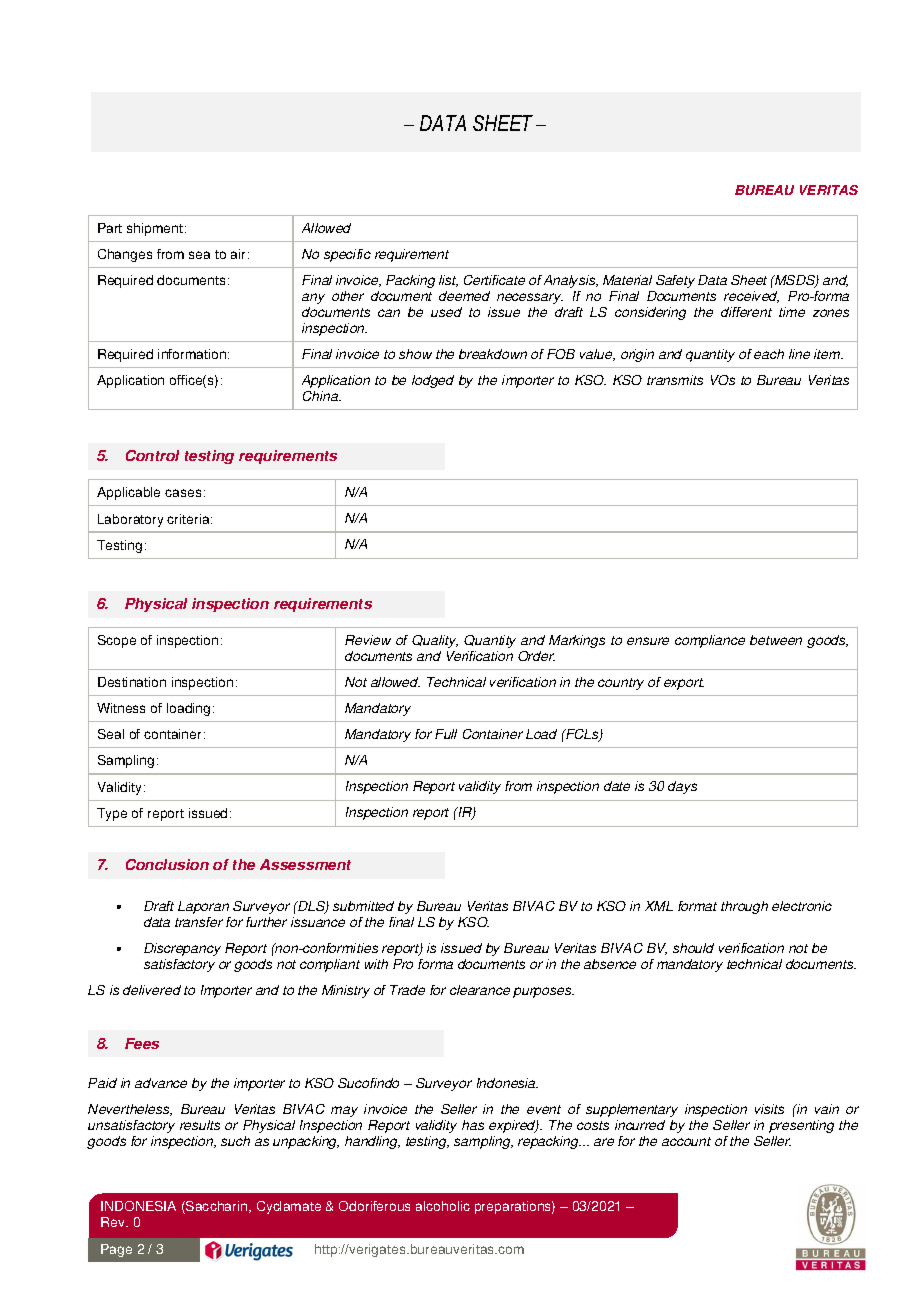 The image size is (924, 1308). Describe the element at coordinates (751, 297) in the screenshot. I see `received` at that location.
